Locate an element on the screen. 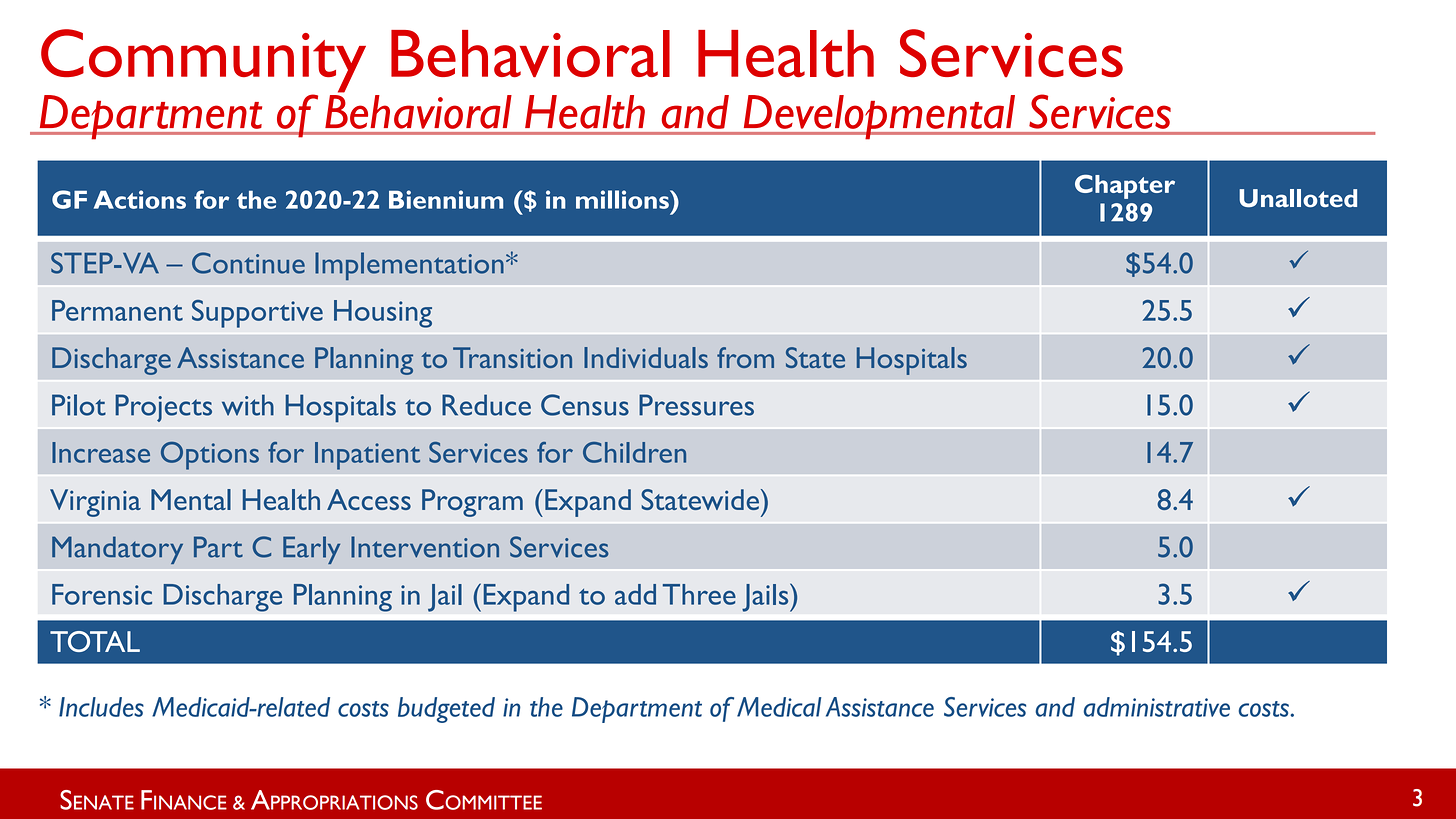 This screenshot has width=1456, height=819. Includes is located at coordinates (101, 707).
